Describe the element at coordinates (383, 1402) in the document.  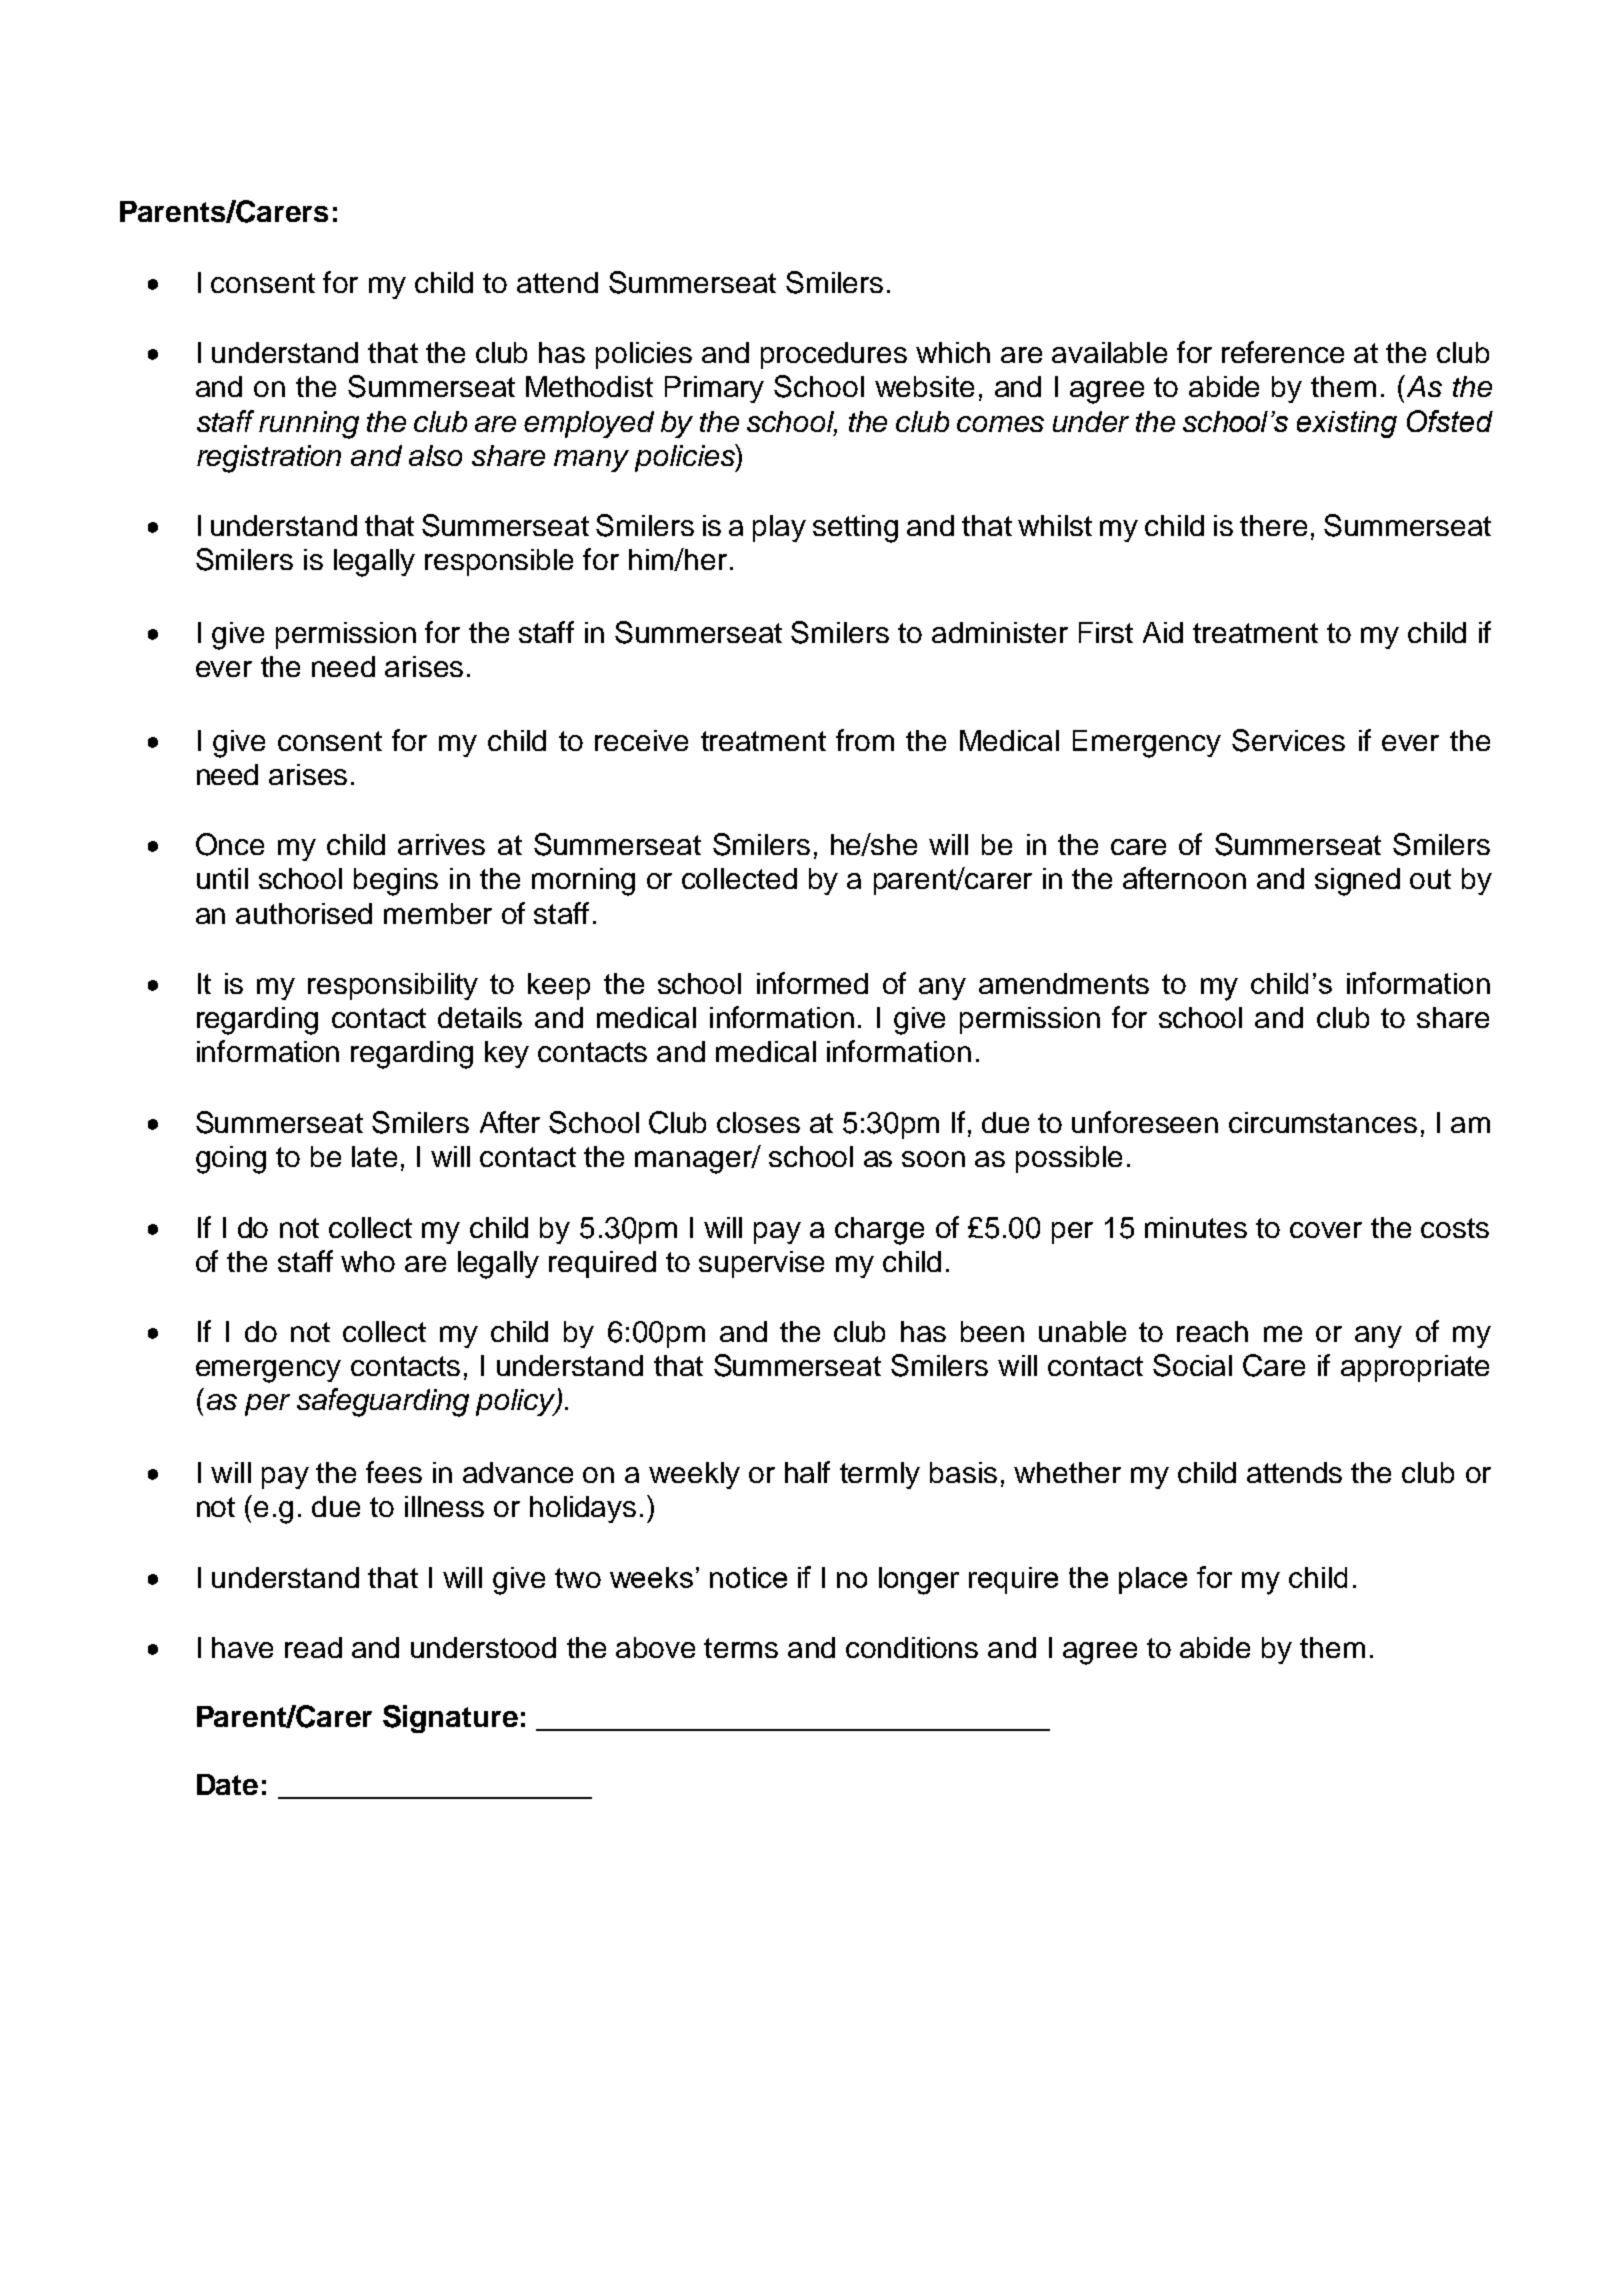
I see `safeguarding` at that location.
